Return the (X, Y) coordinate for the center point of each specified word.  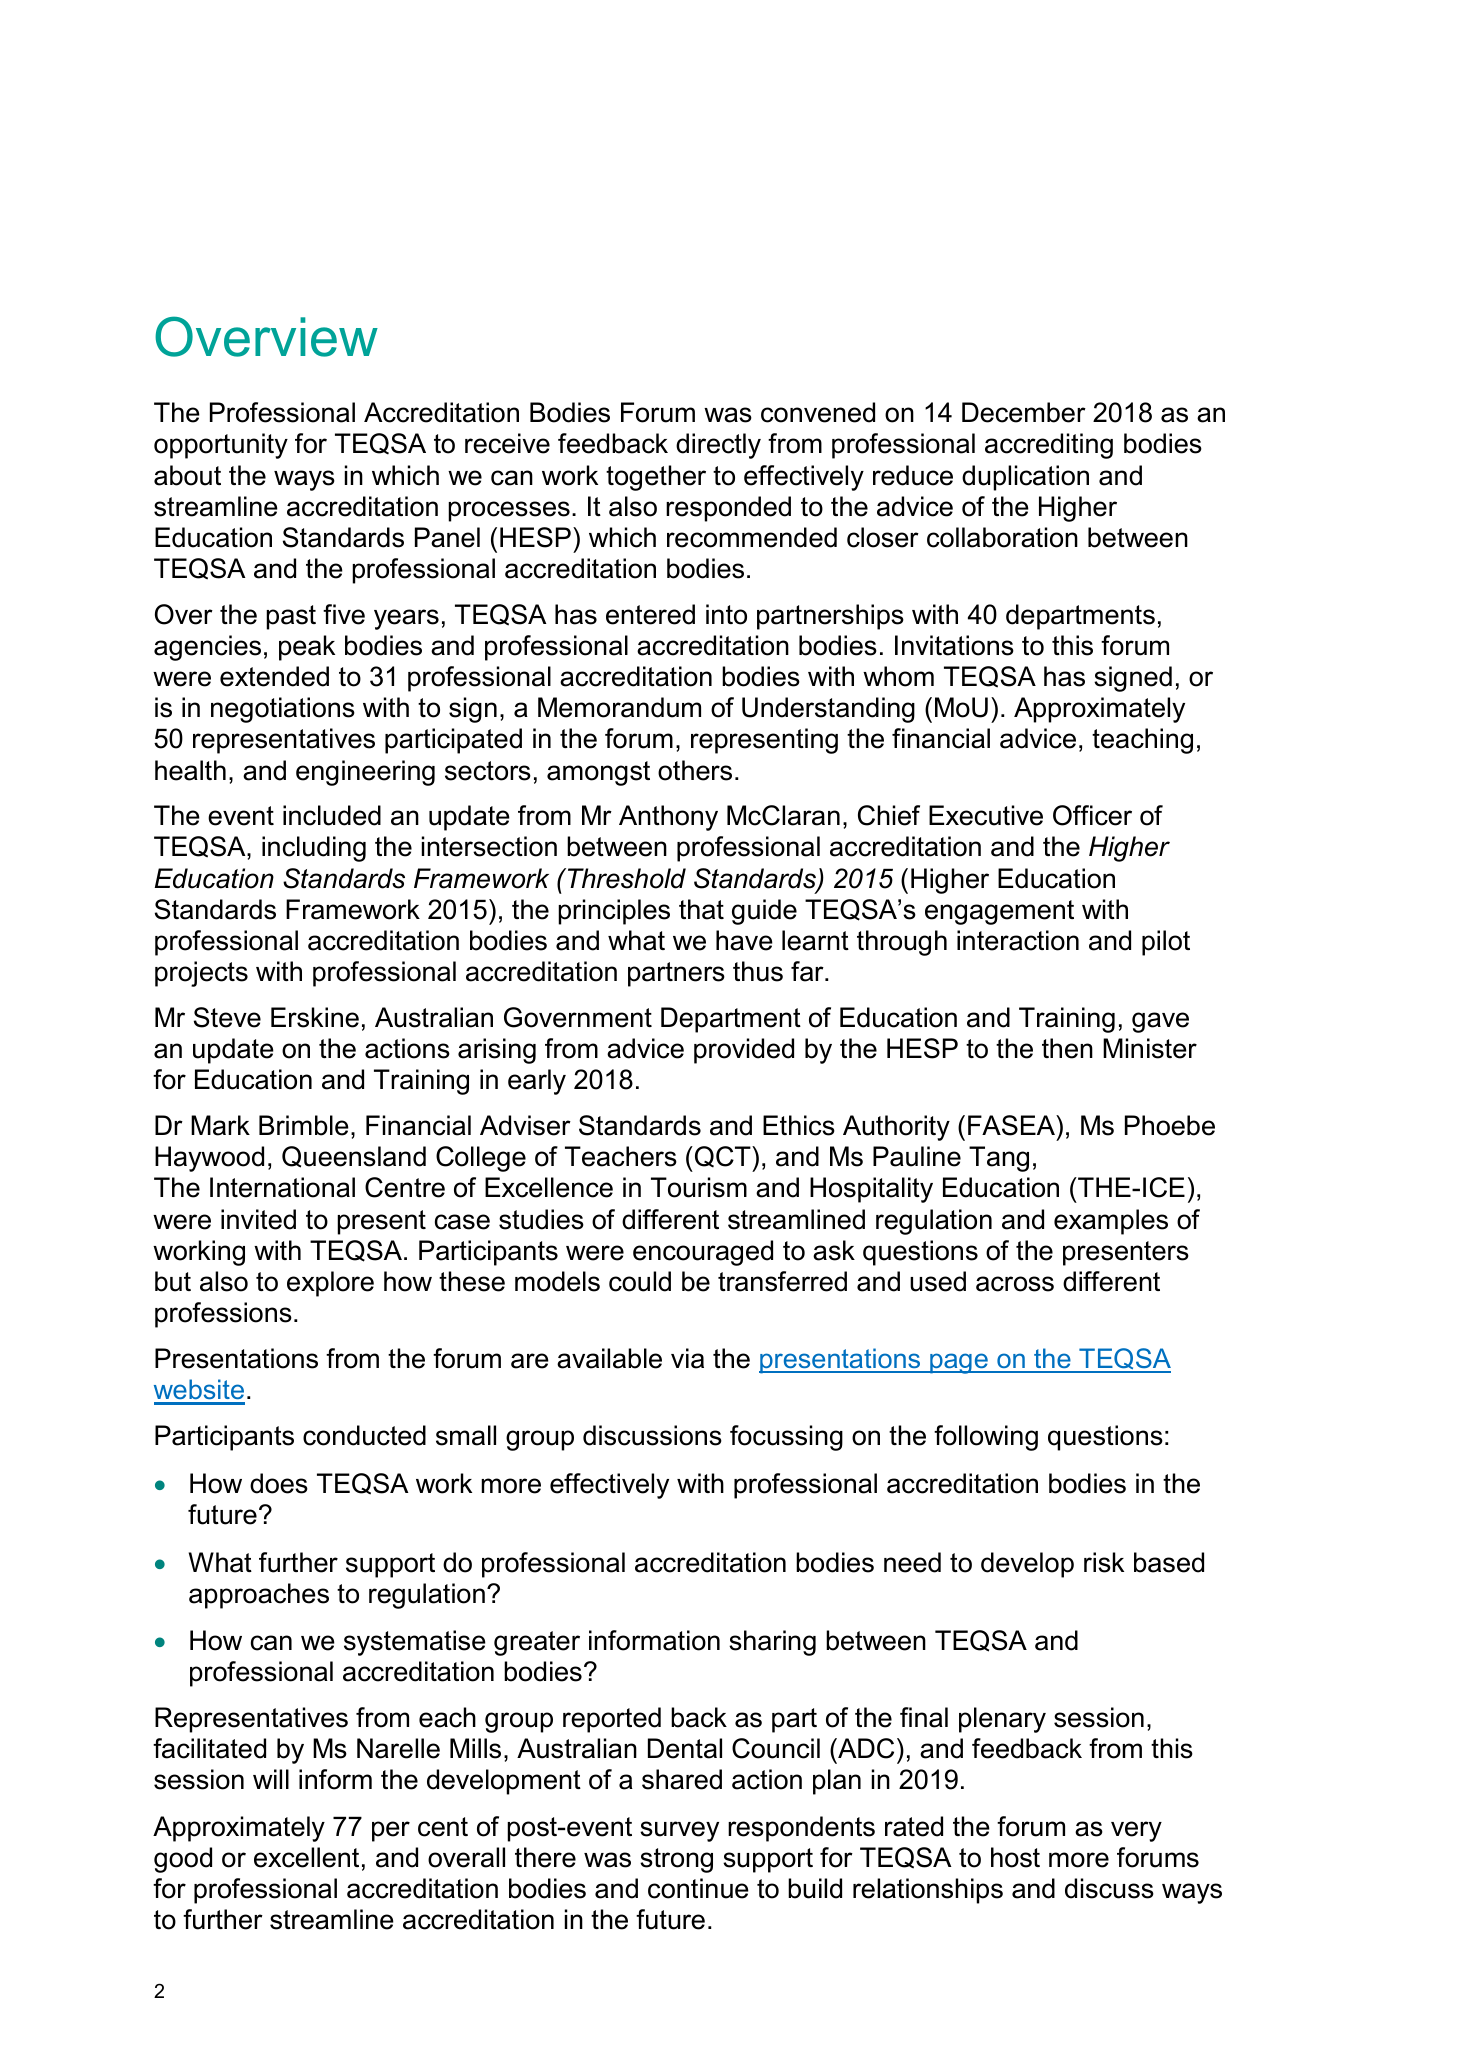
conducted (364, 1435)
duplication (1025, 478)
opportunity (221, 446)
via (687, 1358)
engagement (999, 912)
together (656, 478)
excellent (306, 1857)
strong (676, 1860)
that (701, 909)
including (314, 849)
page (959, 1363)
